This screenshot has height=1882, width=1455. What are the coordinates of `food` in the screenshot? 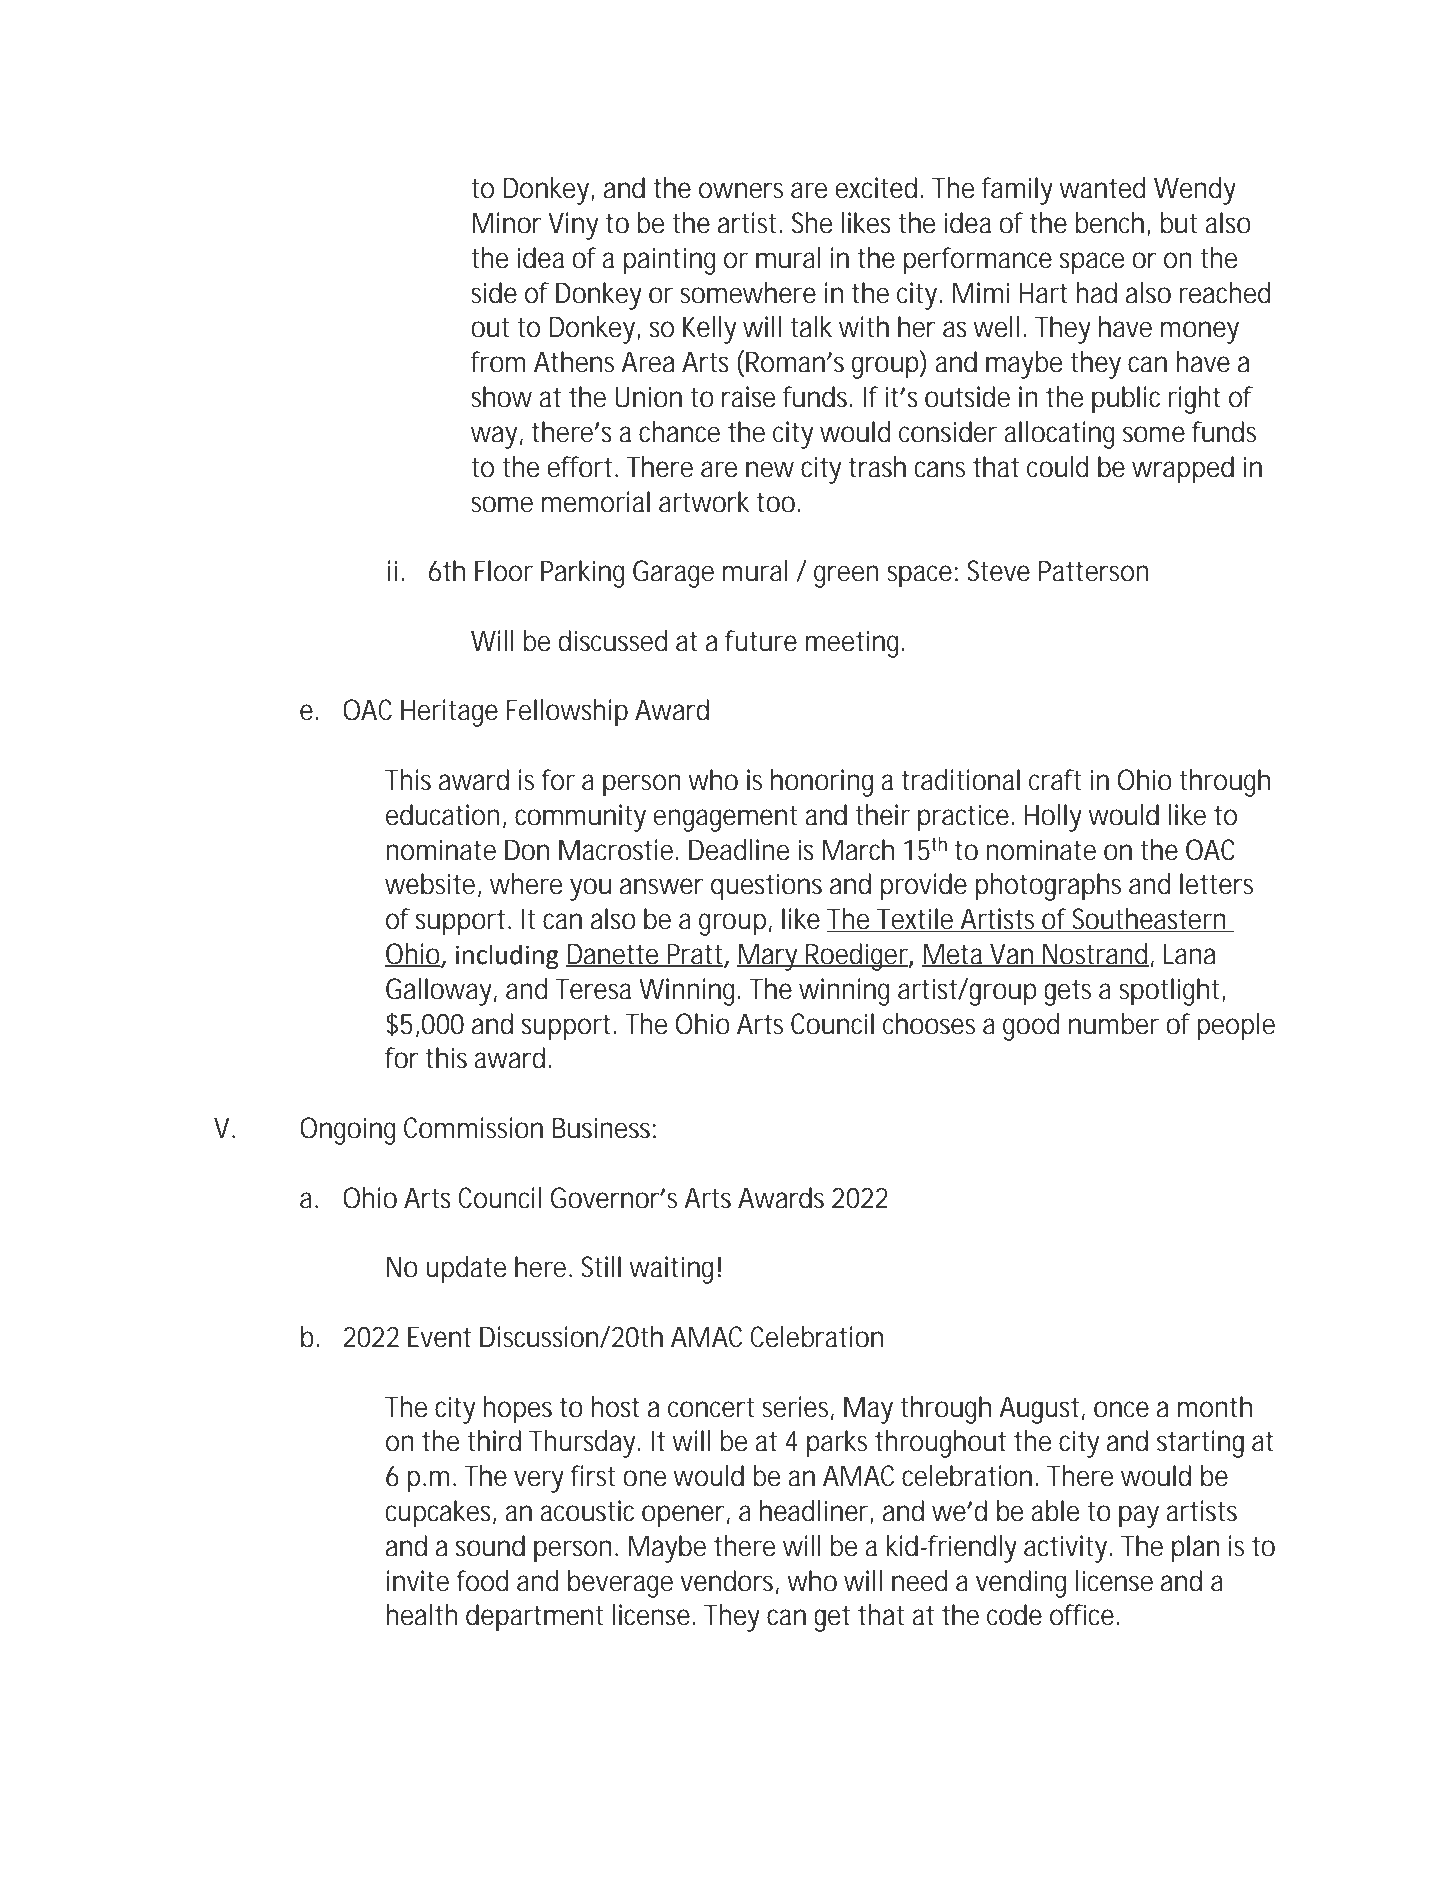 It's located at (482, 1581).
